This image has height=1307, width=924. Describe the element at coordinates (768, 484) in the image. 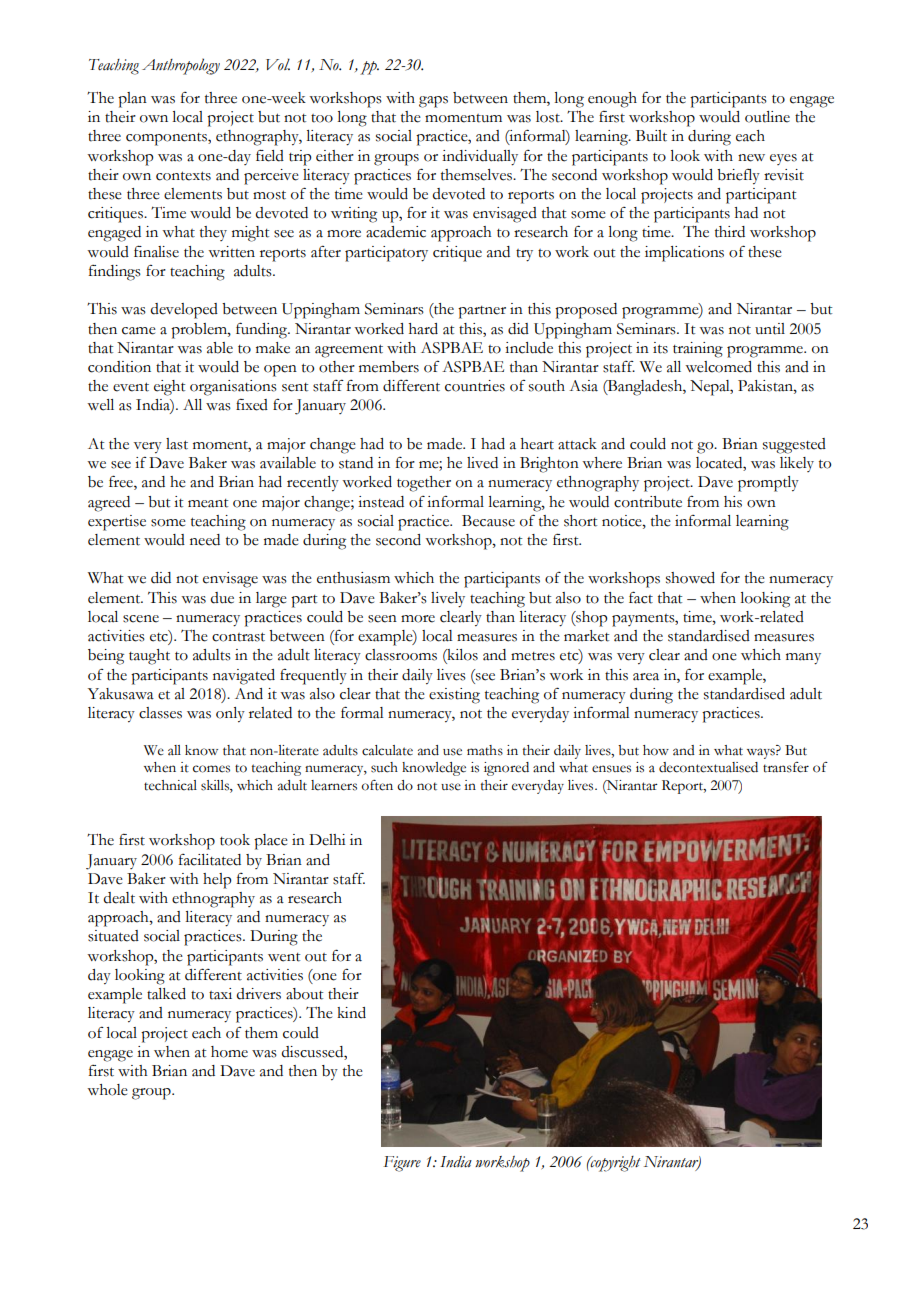

I see `promptly` at that location.
